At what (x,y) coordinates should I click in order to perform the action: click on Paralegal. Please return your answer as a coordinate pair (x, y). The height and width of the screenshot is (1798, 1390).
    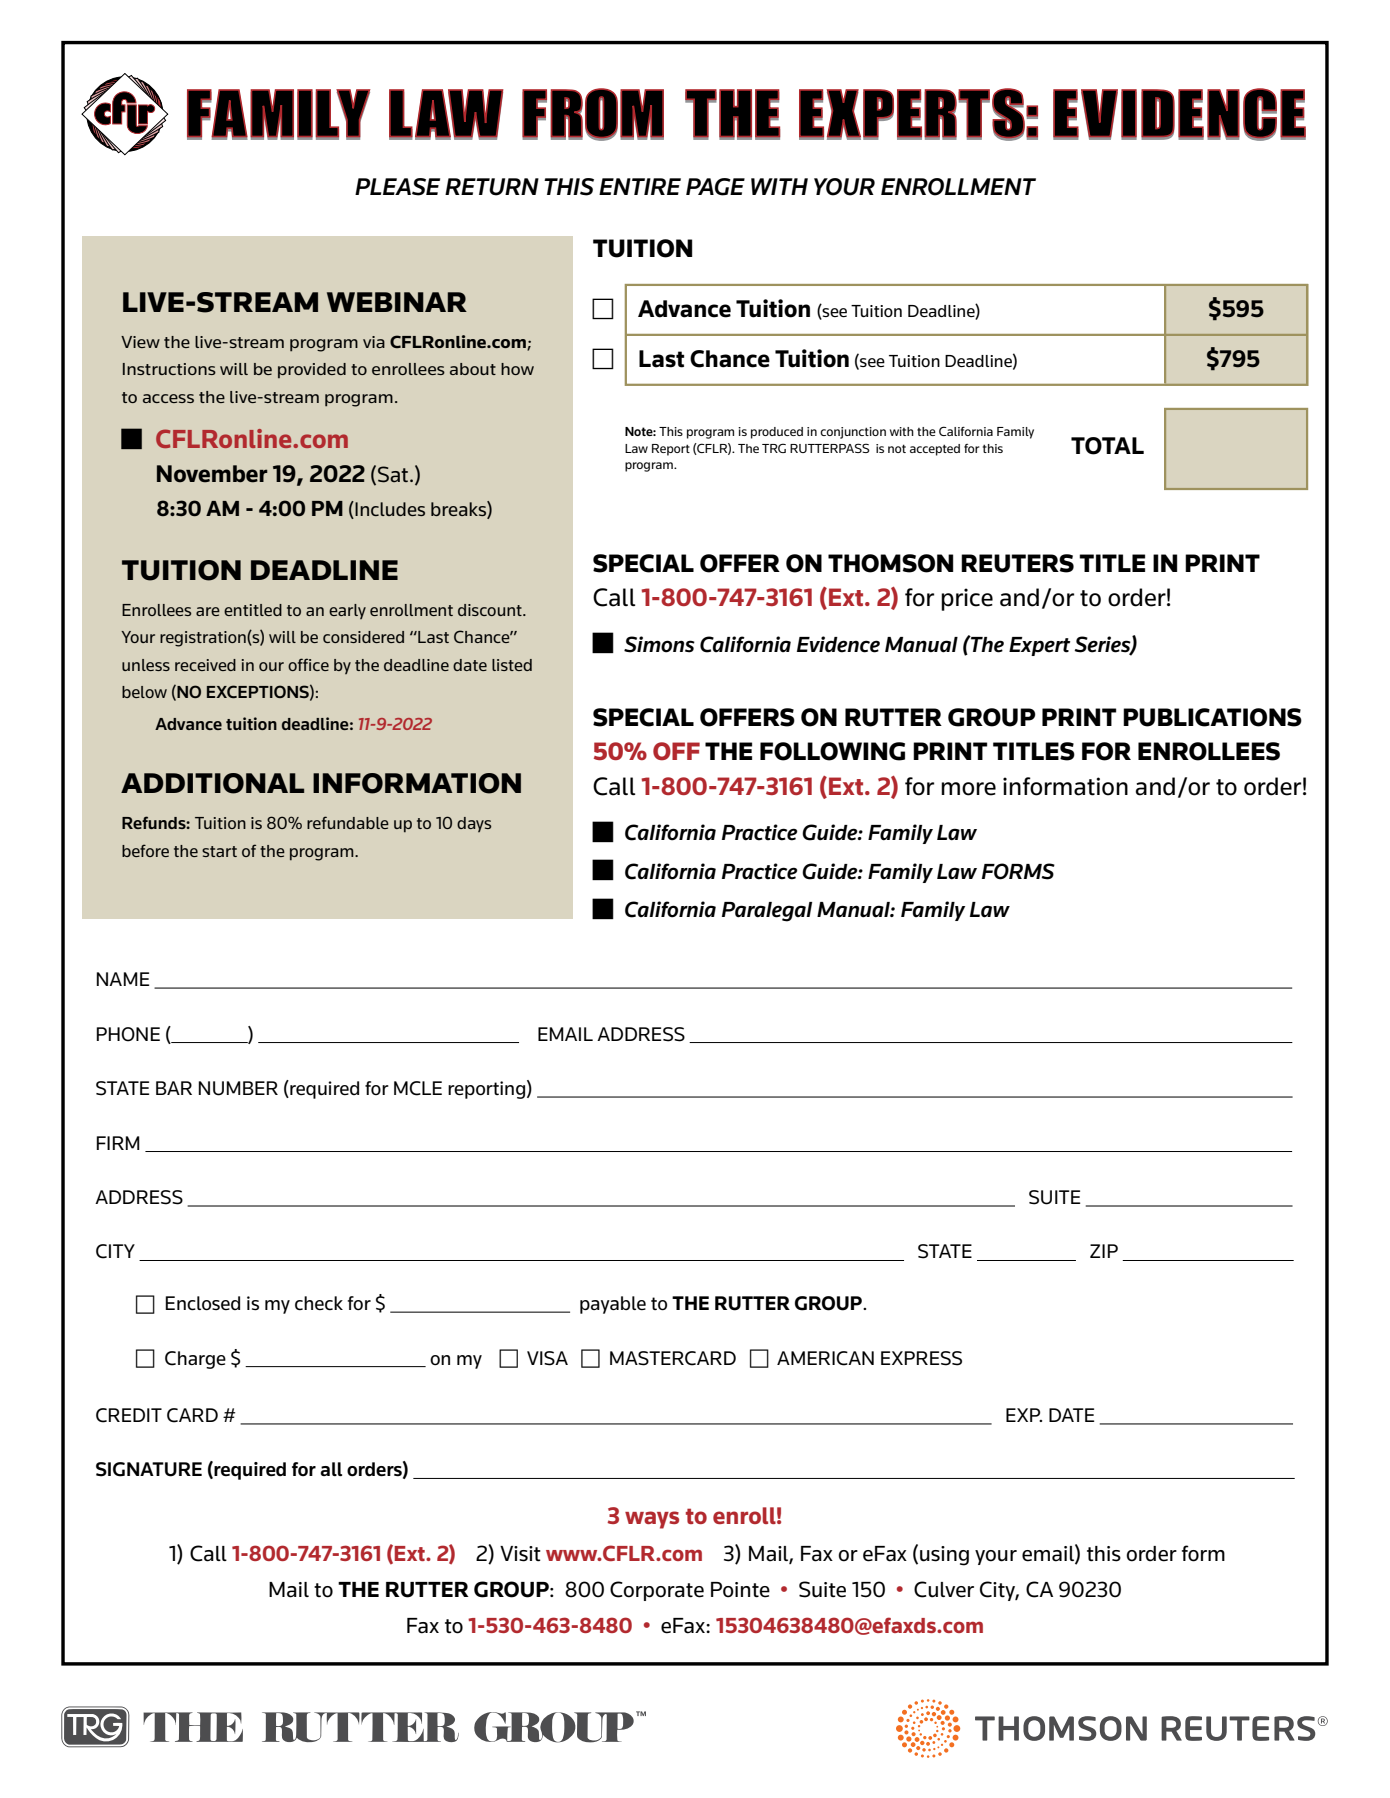
    Looking at the image, I should click on (767, 912).
